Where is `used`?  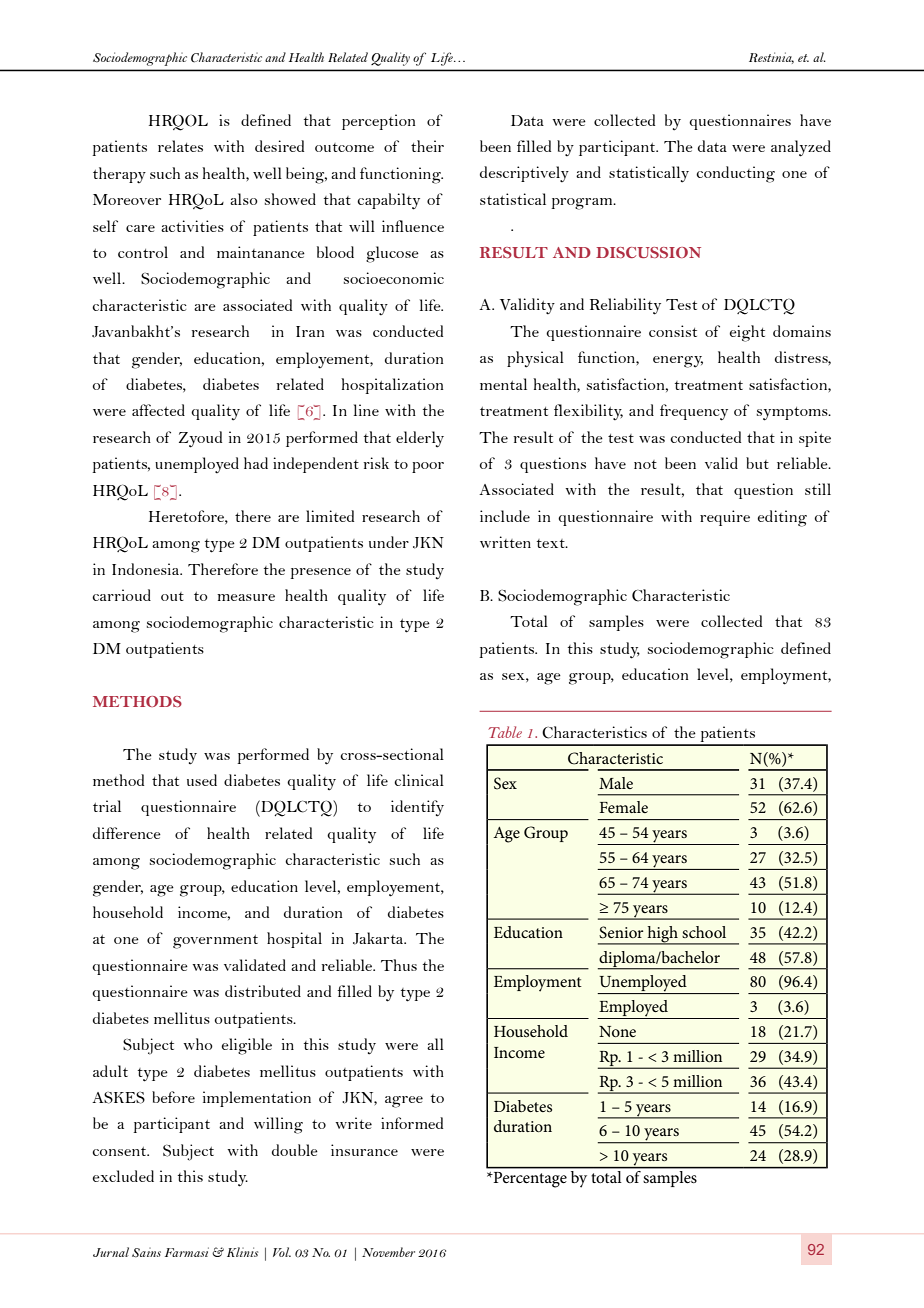 used is located at coordinates (202, 780).
